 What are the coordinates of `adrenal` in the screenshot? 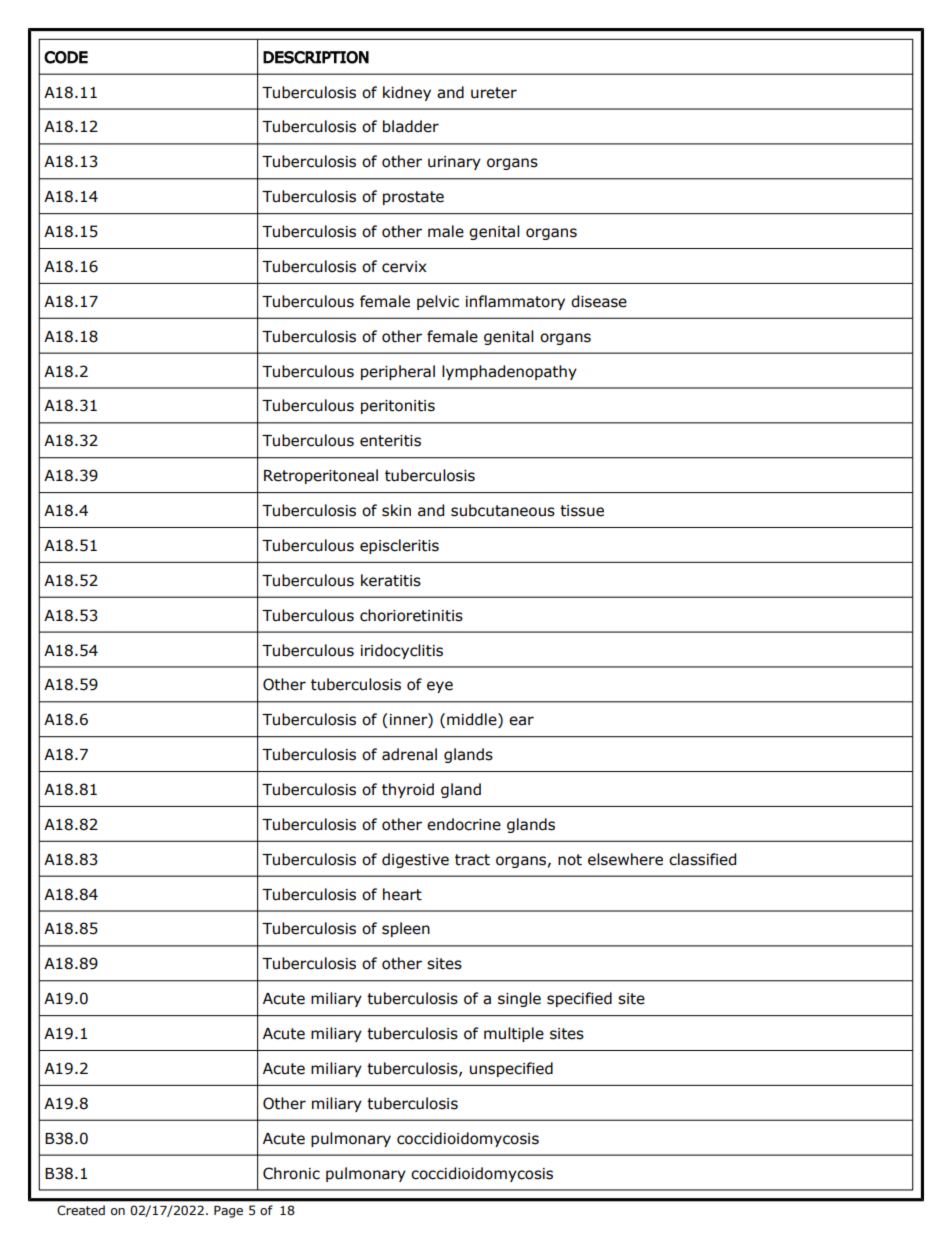 It's located at (409, 754).
